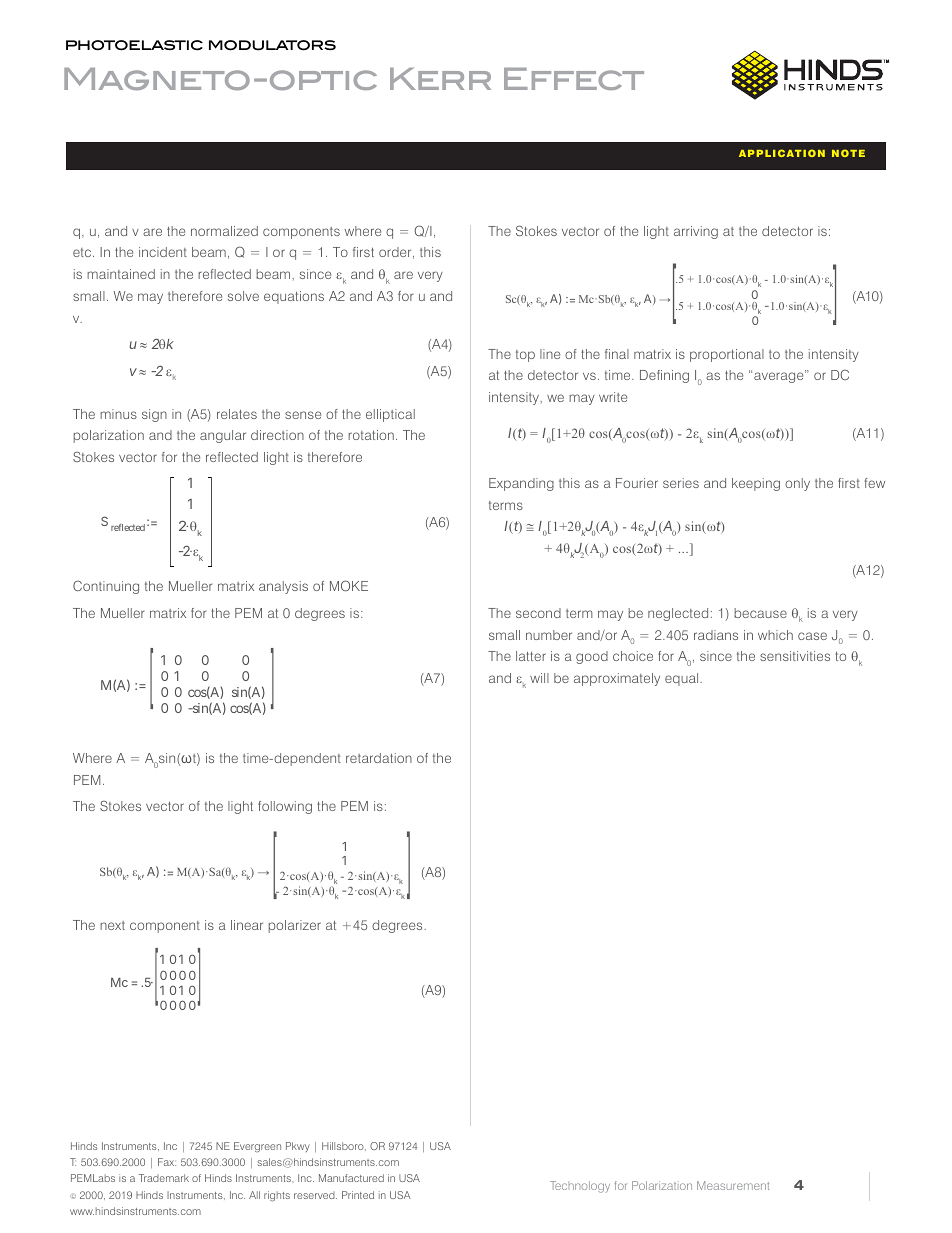  I want to click on Technology, so click(580, 1187).
